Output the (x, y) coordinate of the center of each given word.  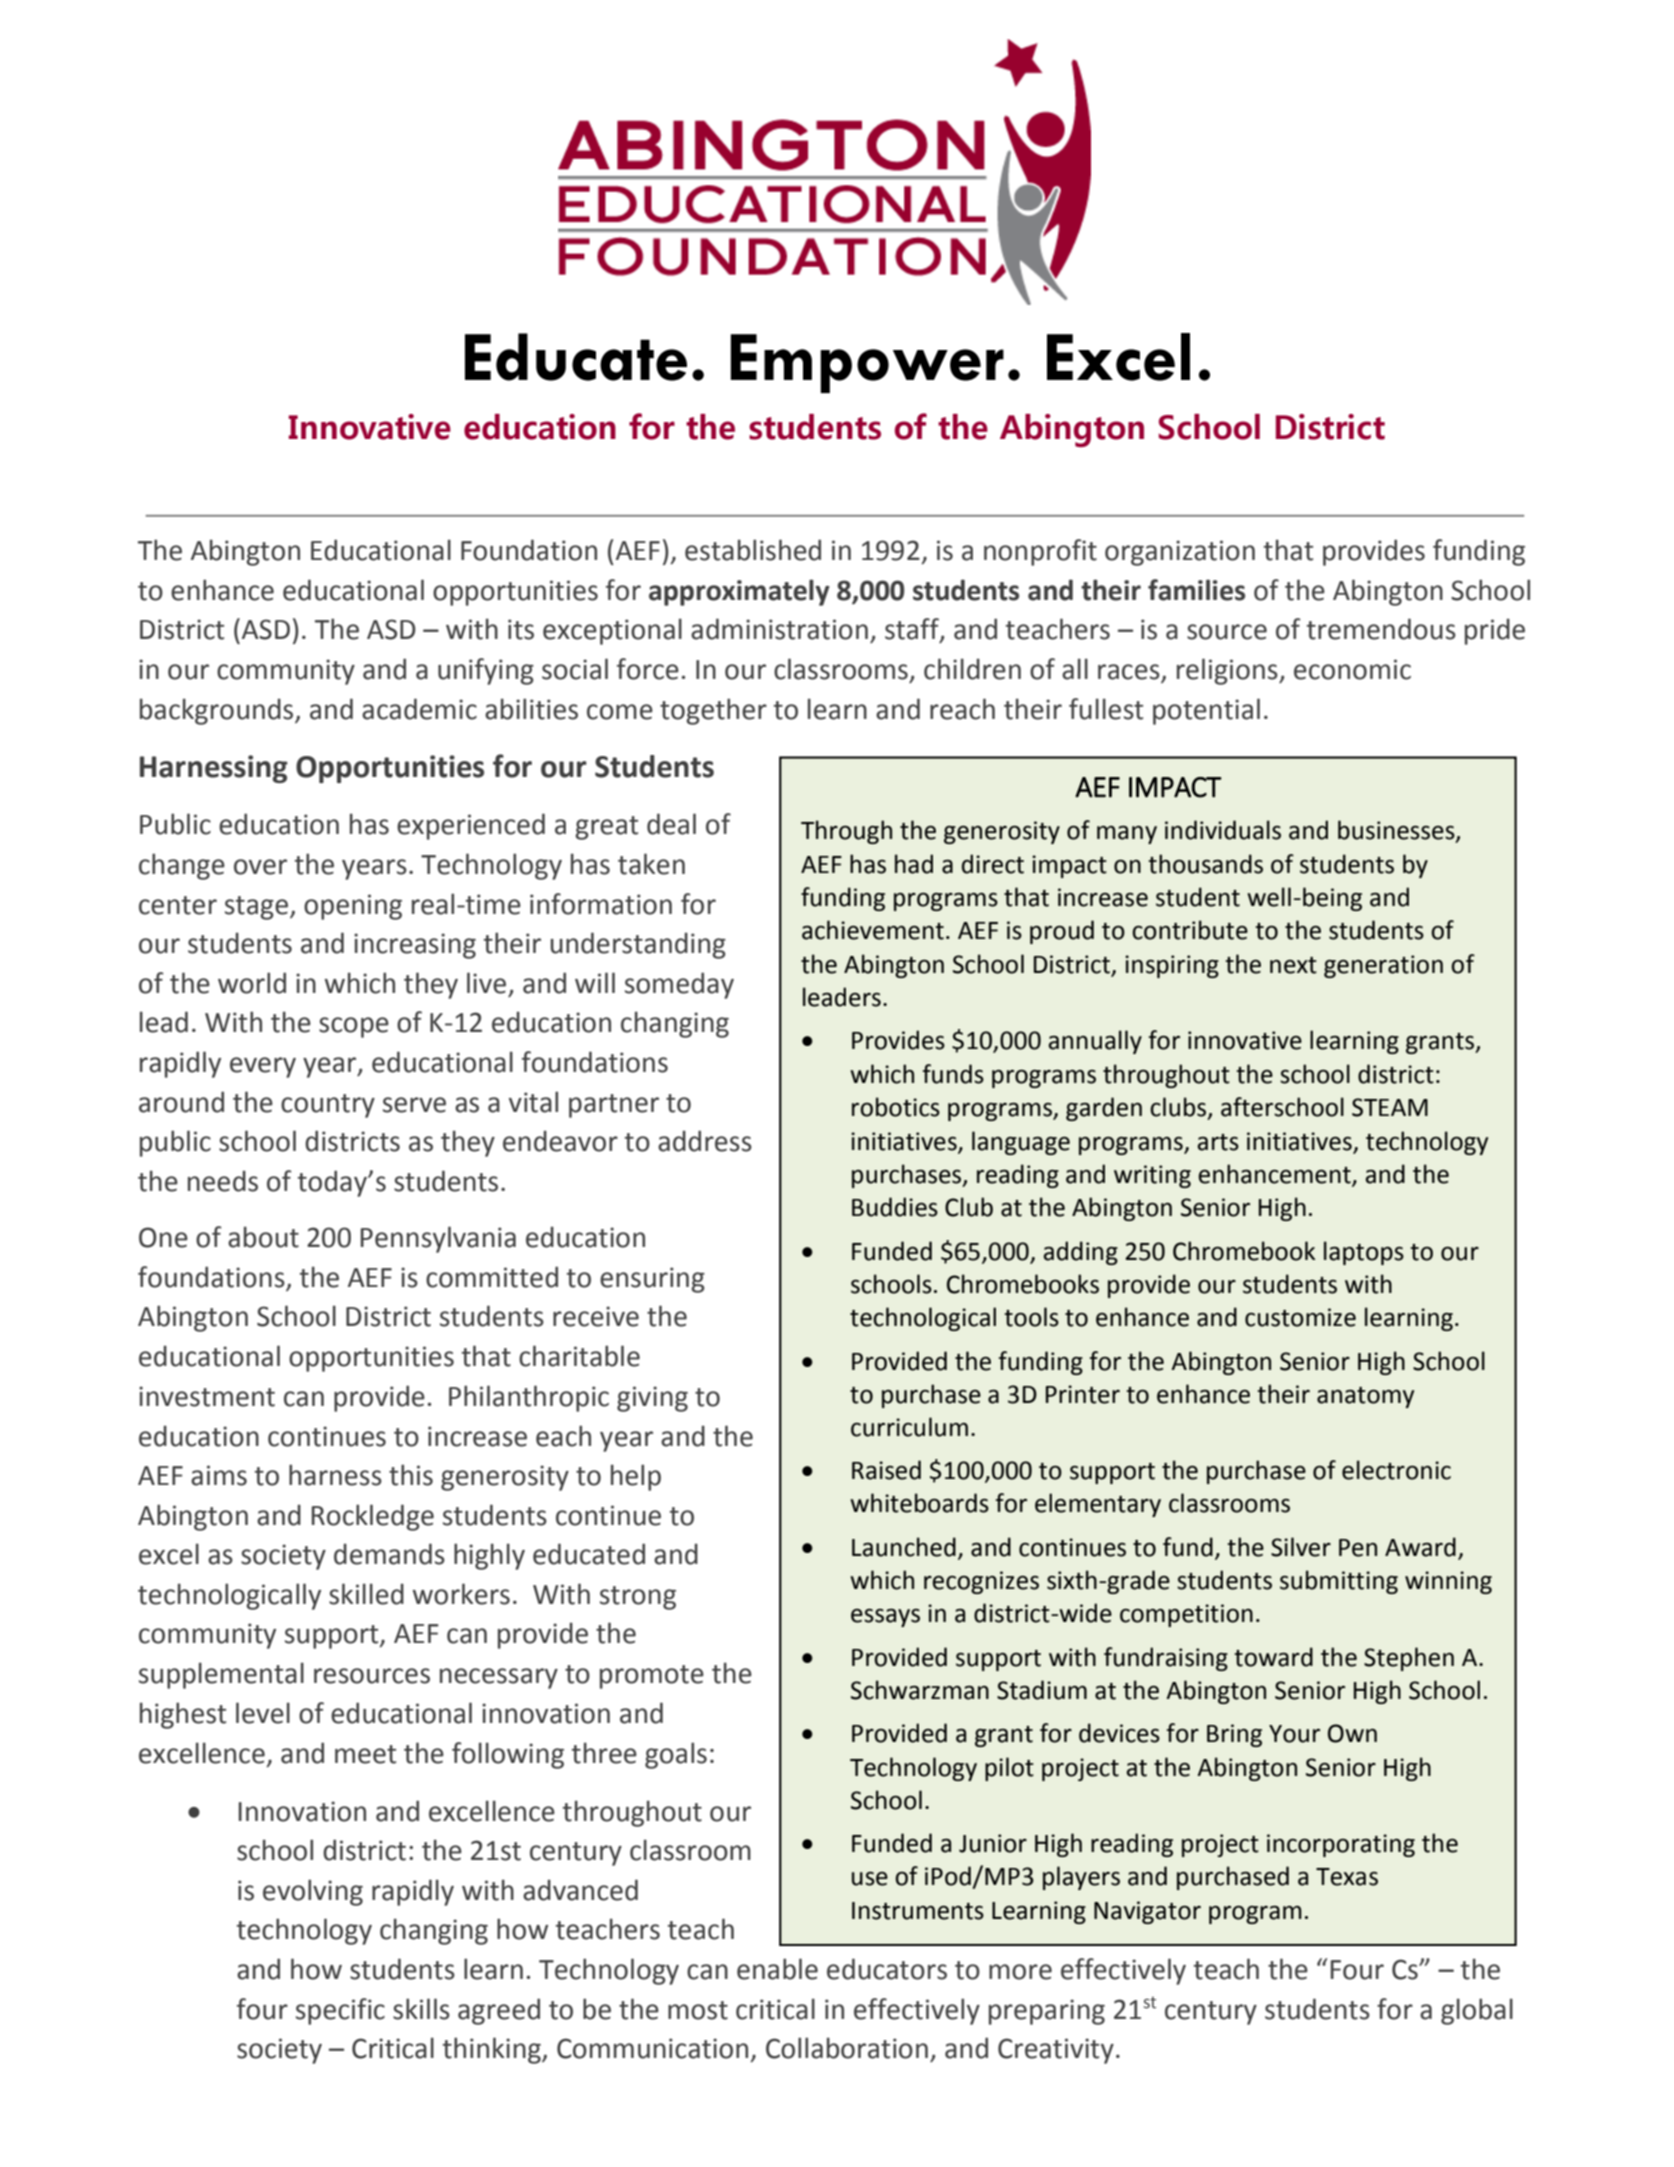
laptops (1364, 1253)
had (914, 864)
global (1477, 2011)
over (260, 867)
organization (1180, 553)
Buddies (895, 1207)
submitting (1339, 1582)
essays (885, 1617)
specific (340, 2011)
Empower (867, 363)
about (263, 1237)
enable (777, 1969)
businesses (1397, 831)
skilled (366, 1594)
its (521, 629)
